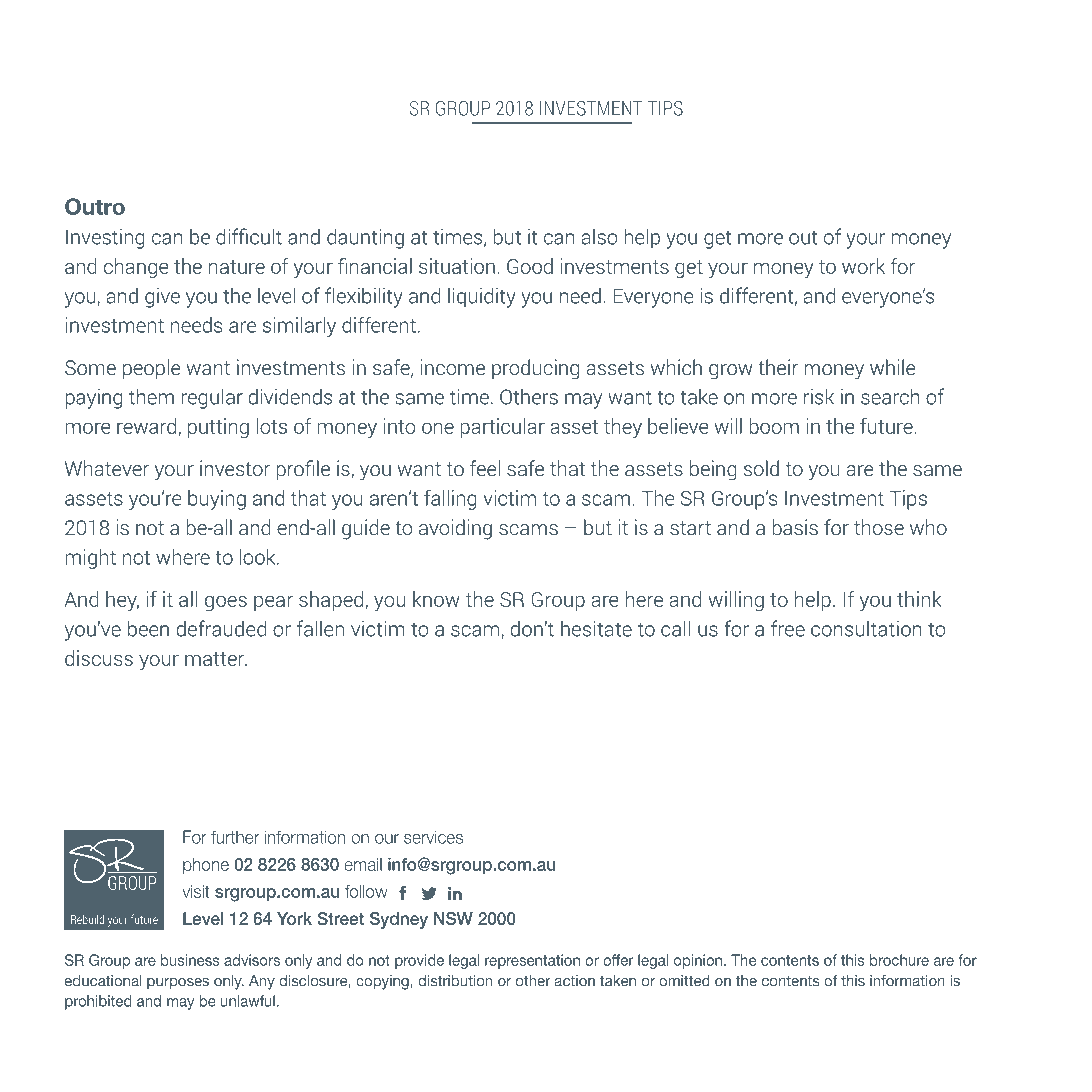  What do you see at coordinates (863, 266) in the page?
I see `work` at bounding box center [863, 266].
